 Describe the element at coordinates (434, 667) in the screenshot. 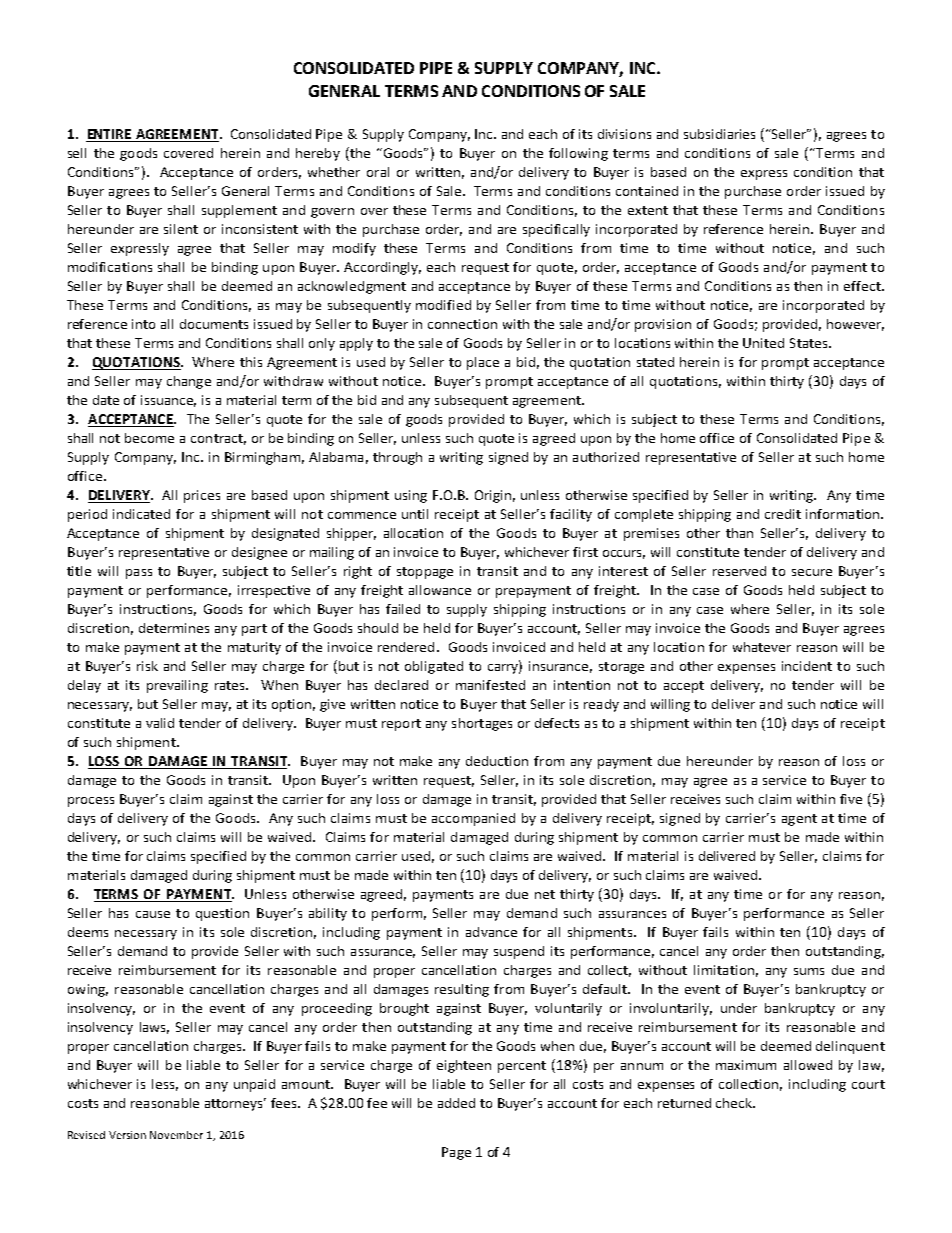

I see `obligated` at that location.
